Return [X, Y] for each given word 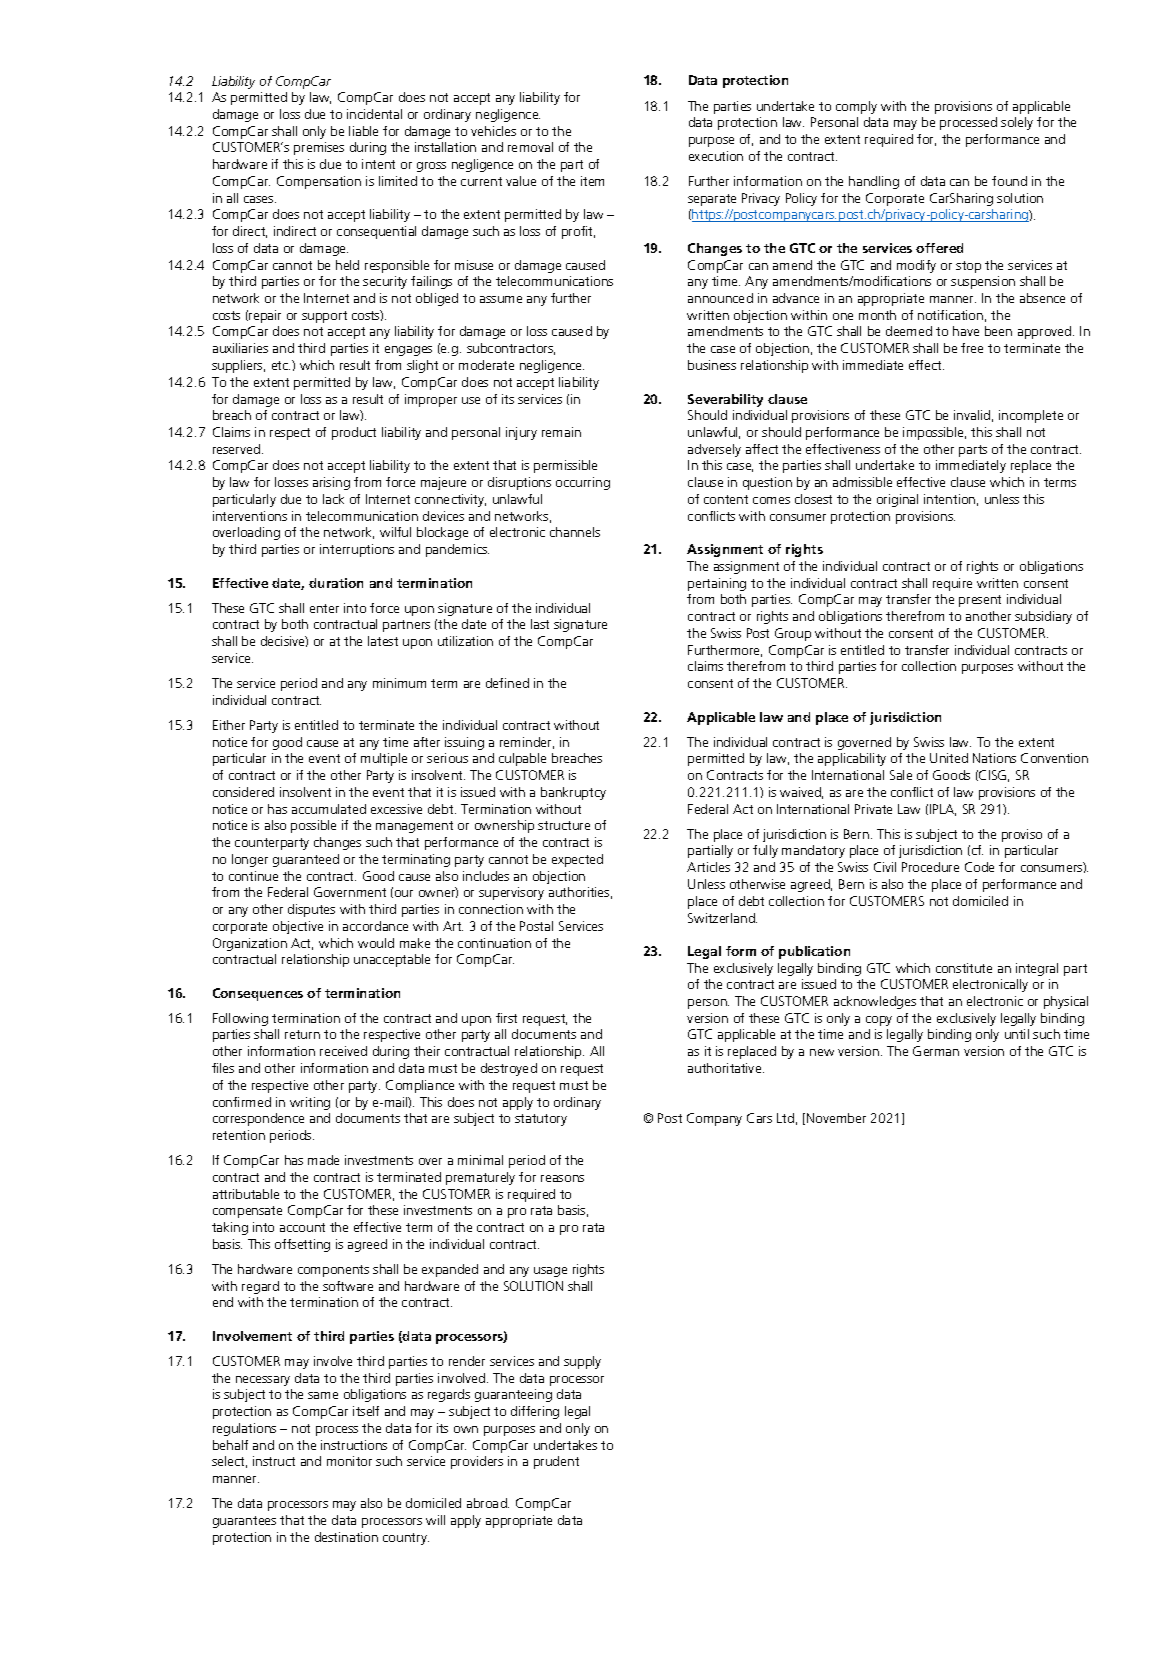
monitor [349, 1461]
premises [319, 148]
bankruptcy [573, 793]
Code [979, 867]
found [1009, 181]
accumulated [329, 809]
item [592, 181]
